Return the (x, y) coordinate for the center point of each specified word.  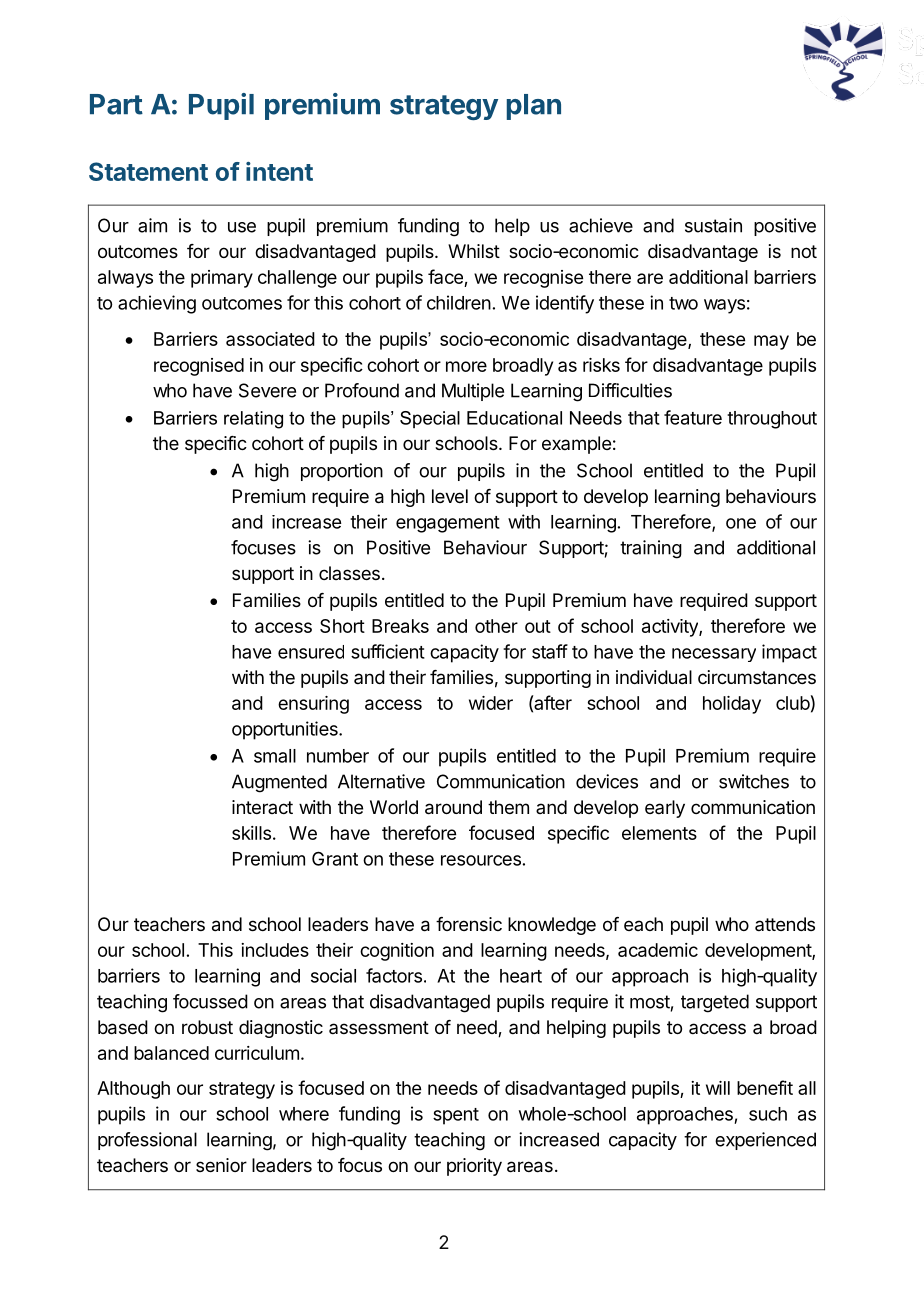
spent (456, 1116)
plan (534, 107)
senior (221, 1165)
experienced (765, 1141)
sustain (713, 225)
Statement (148, 171)
